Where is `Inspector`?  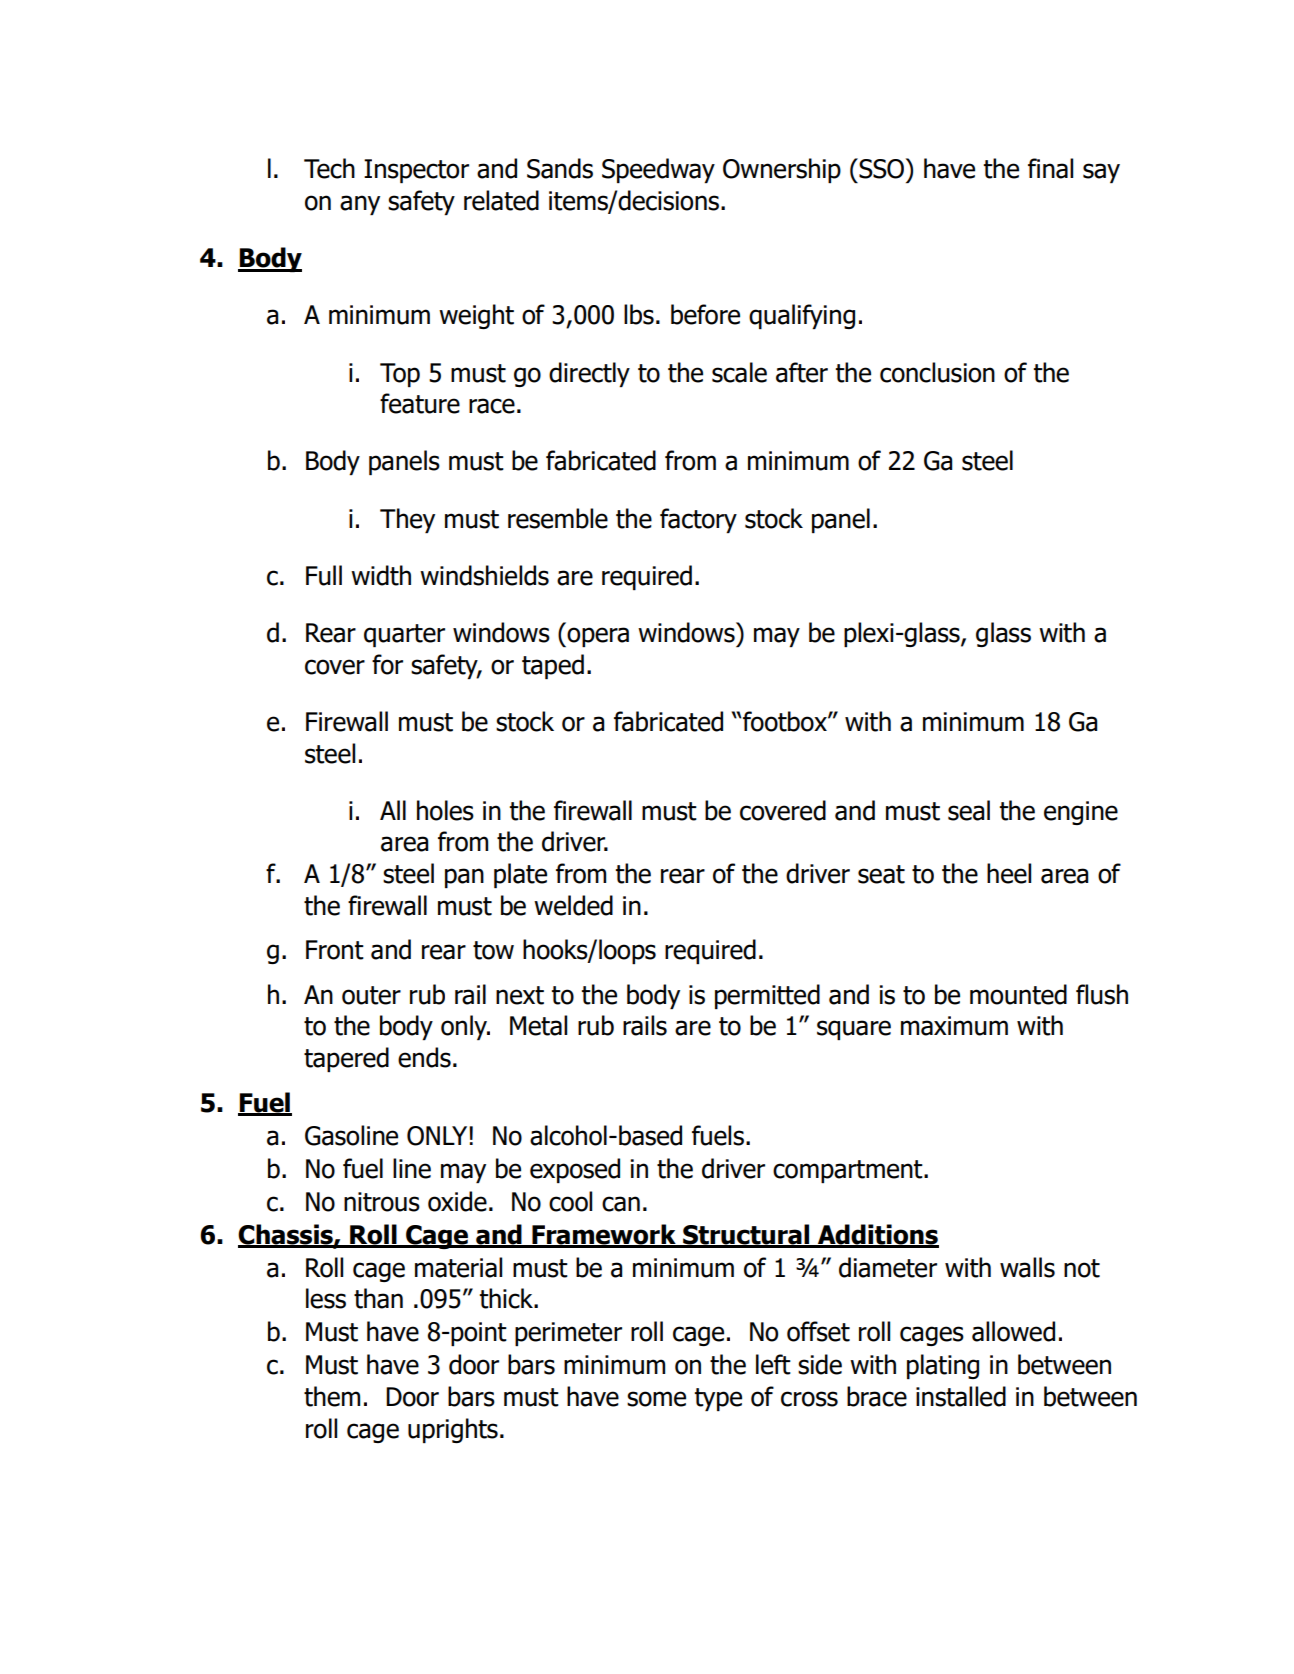
Inspector is located at coordinates (416, 171).
